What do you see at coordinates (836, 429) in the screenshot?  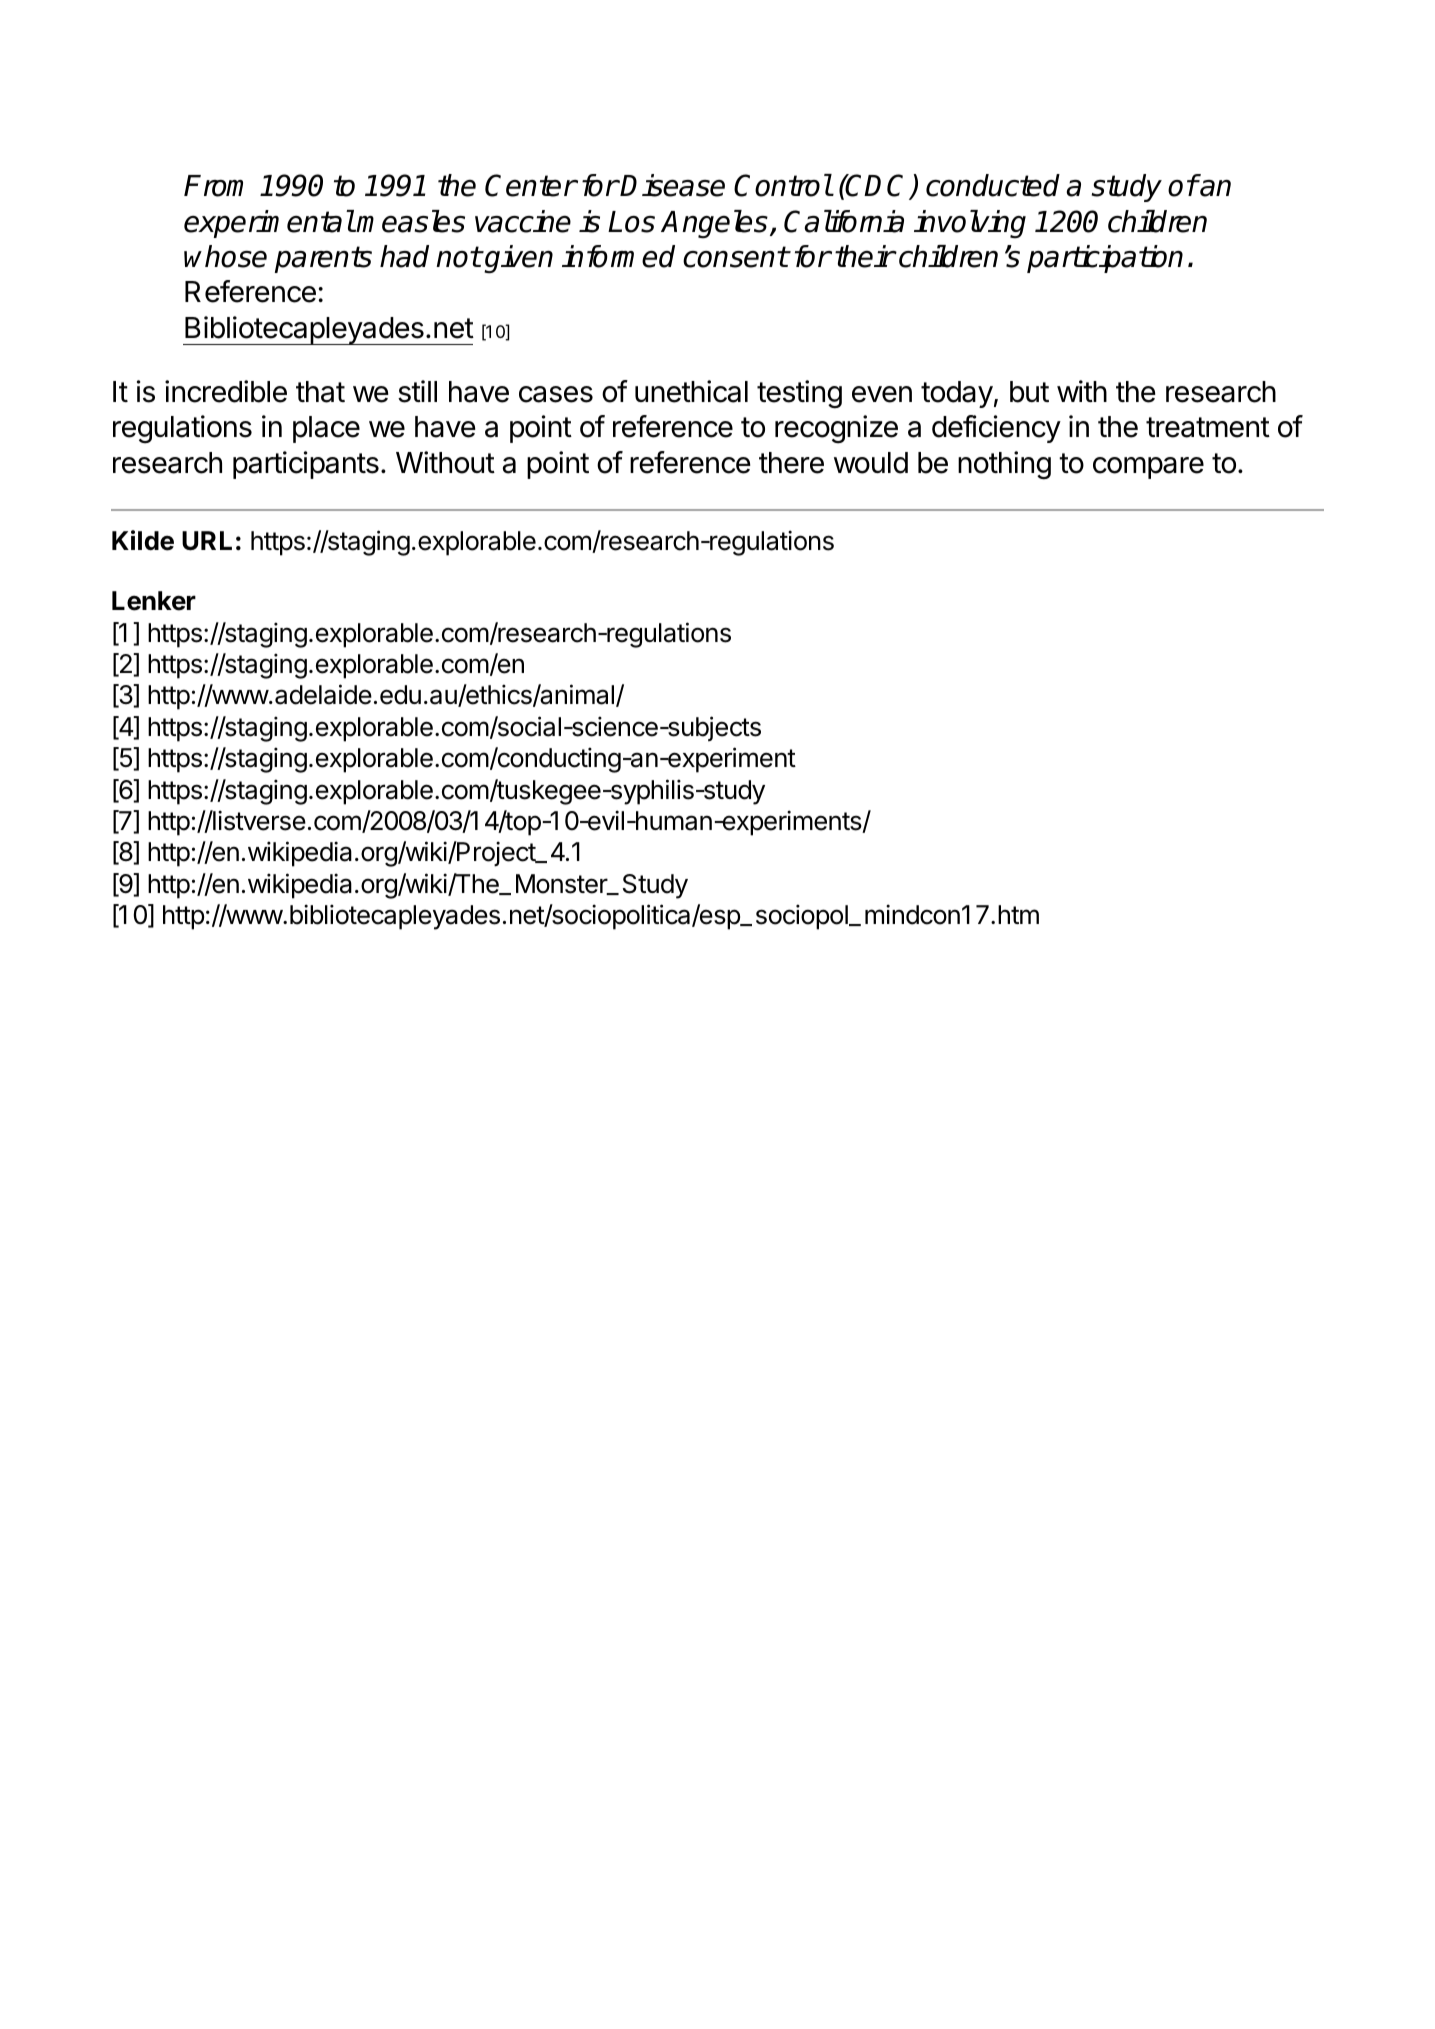 I see `recognize` at bounding box center [836, 429].
